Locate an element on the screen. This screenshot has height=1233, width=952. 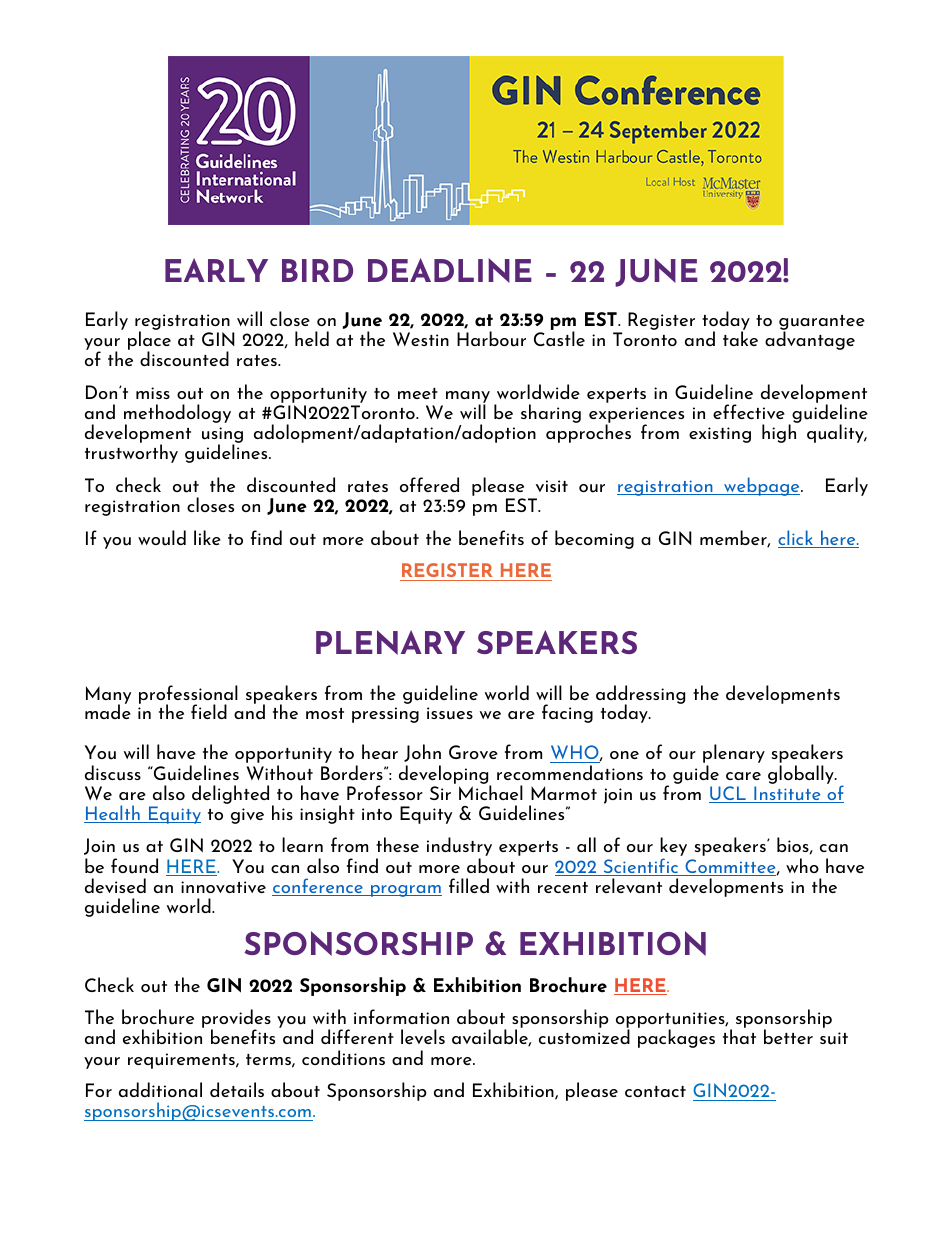
issues is located at coordinates (450, 713).
